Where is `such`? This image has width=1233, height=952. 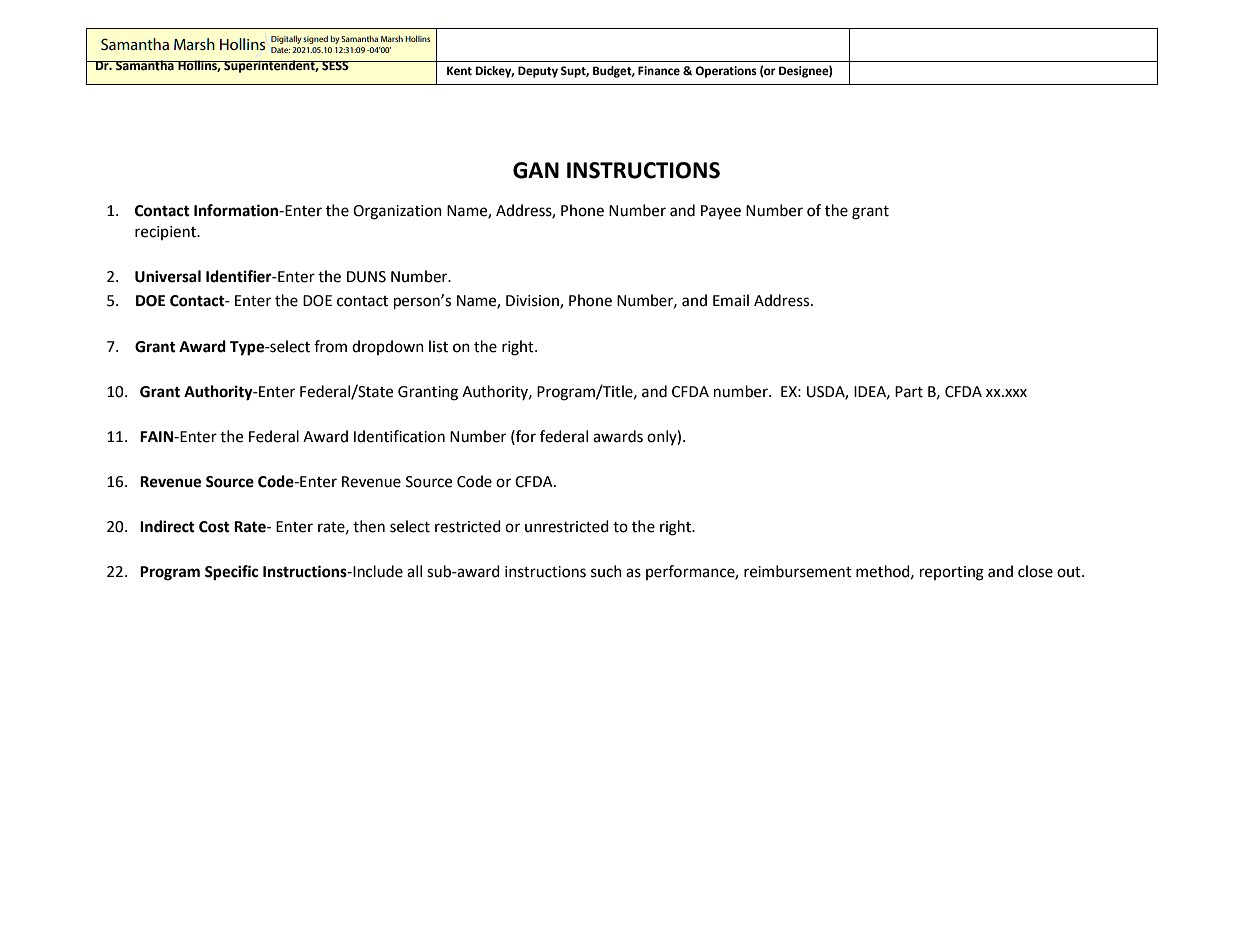
such is located at coordinates (606, 571).
